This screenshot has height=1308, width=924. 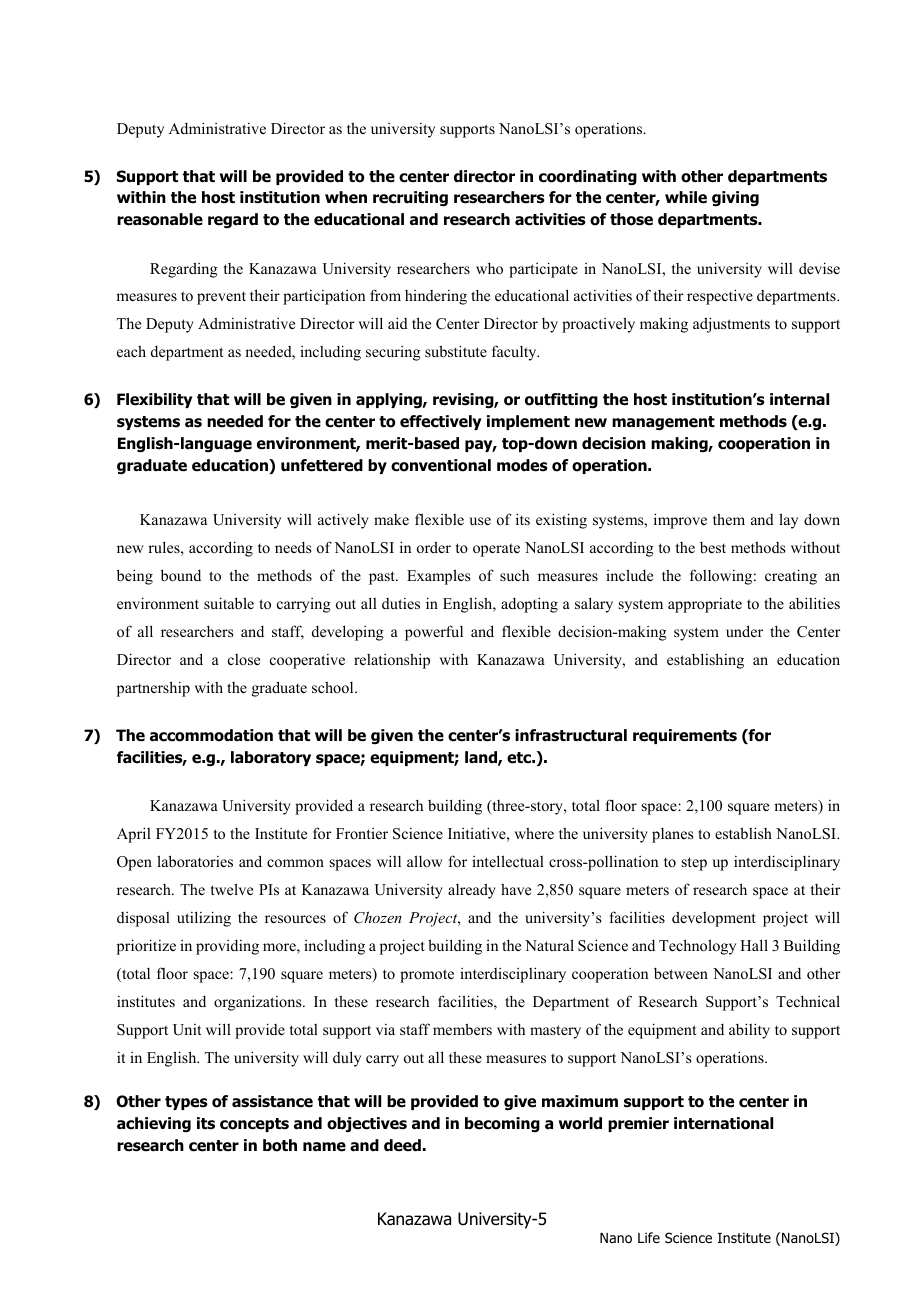 What do you see at coordinates (160, 219) in the screenshot?
I see `reasonable` at bounding box center [160, 219].
